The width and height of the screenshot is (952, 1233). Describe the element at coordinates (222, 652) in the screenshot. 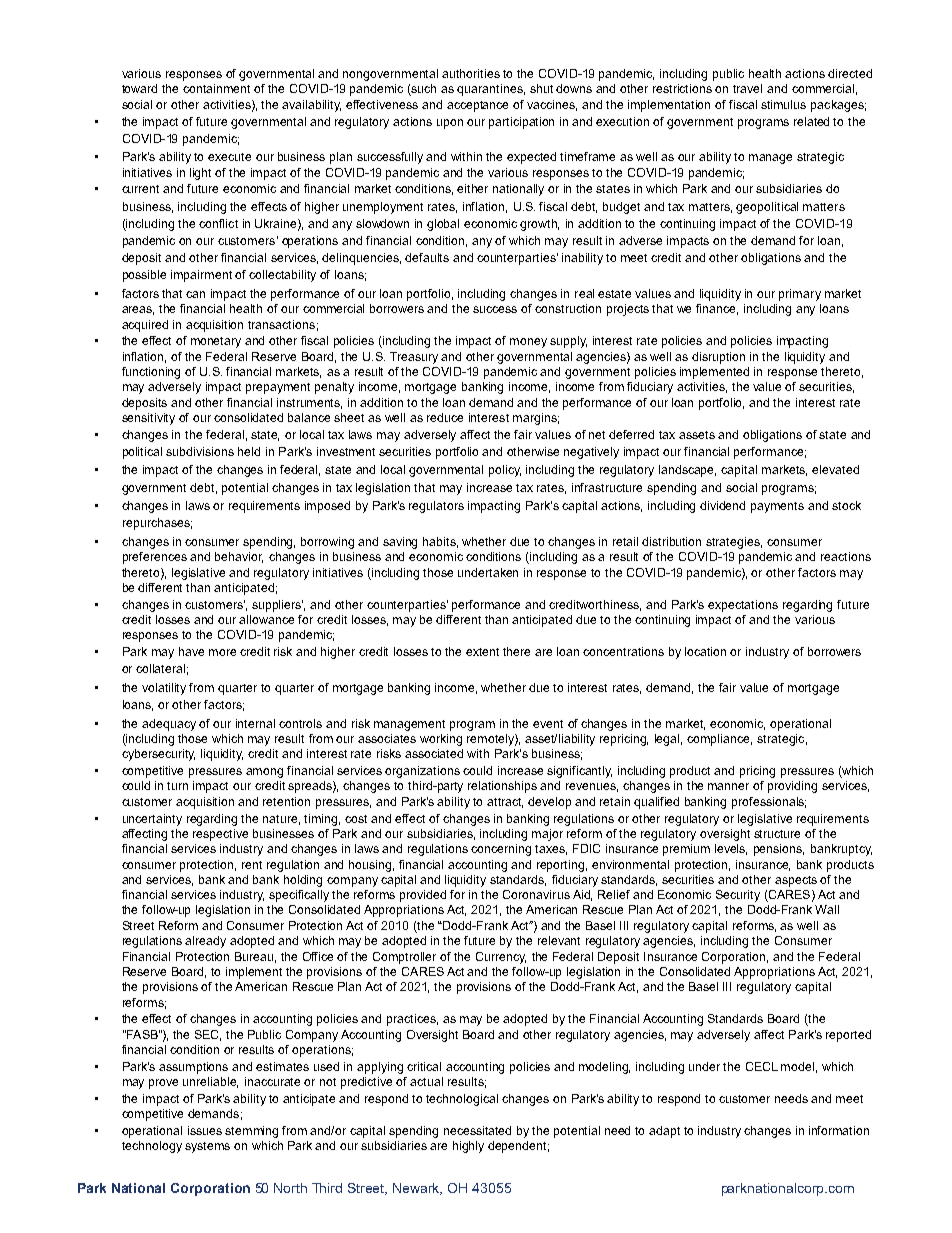

I see `more` at that location.
